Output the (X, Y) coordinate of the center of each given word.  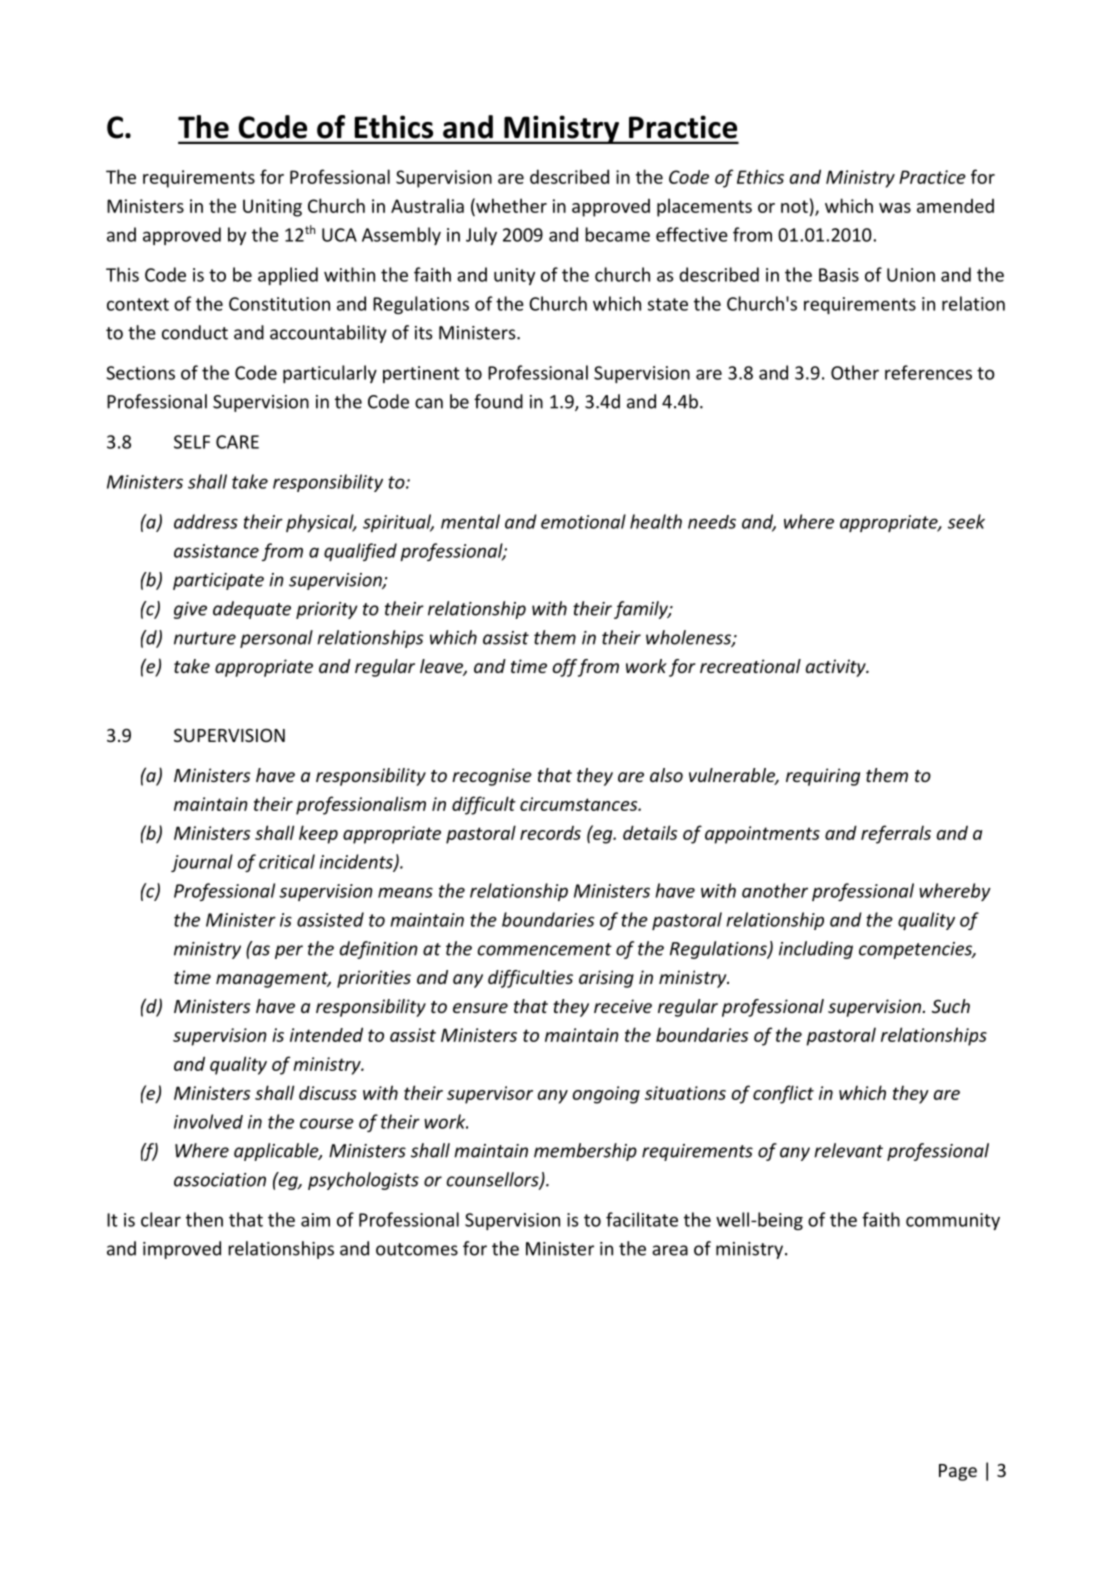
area (670, 1250)
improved (182, 1250)
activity (837, 668)
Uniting (272, 208)
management (273, 980)
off (565, 668)
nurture (205, 638)
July (481, 236)
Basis (839, 275)
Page (958, 1472)
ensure (480, 1008)
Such (951, 1006)
